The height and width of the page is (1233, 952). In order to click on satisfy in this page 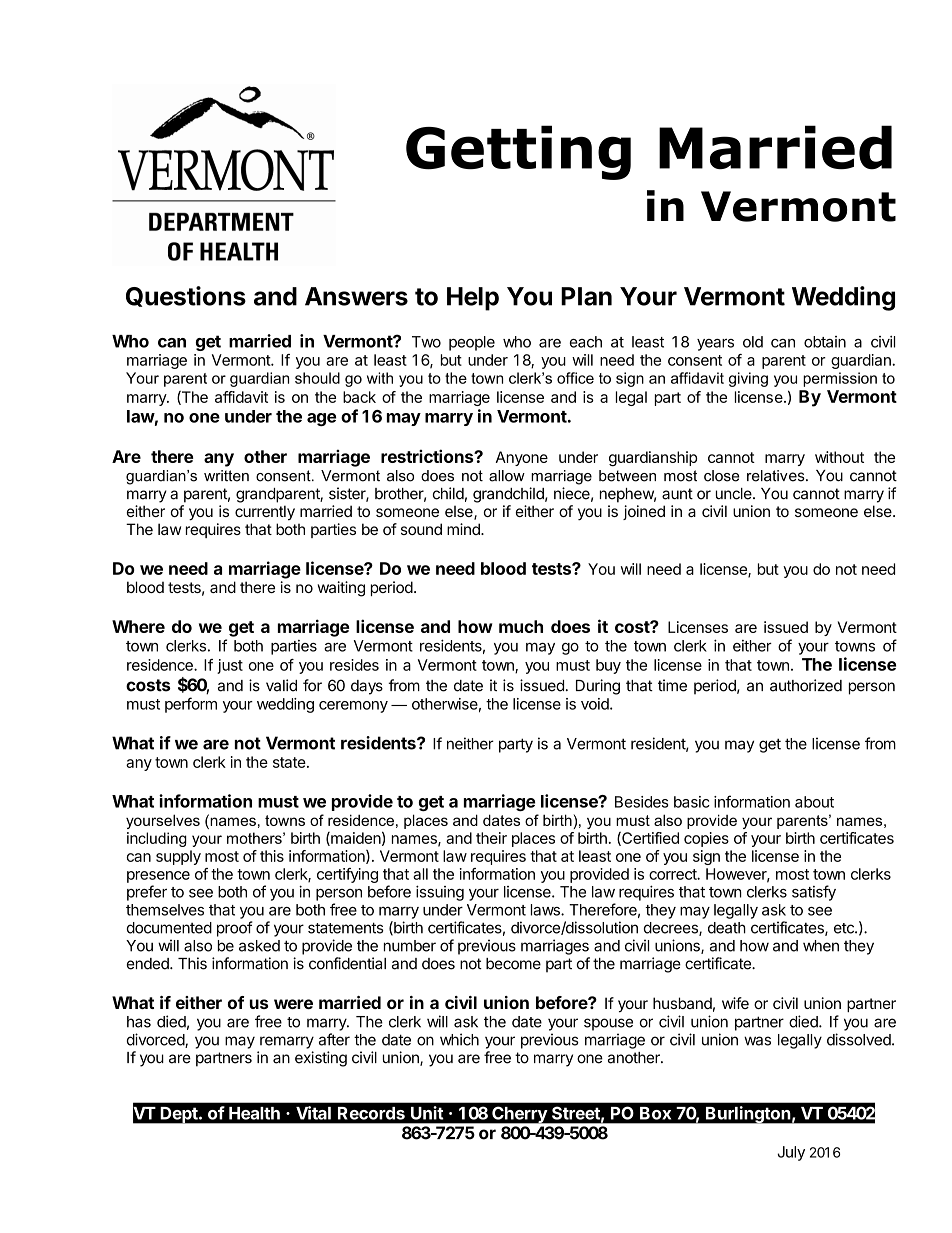, I will do `click(814, 893)`.
